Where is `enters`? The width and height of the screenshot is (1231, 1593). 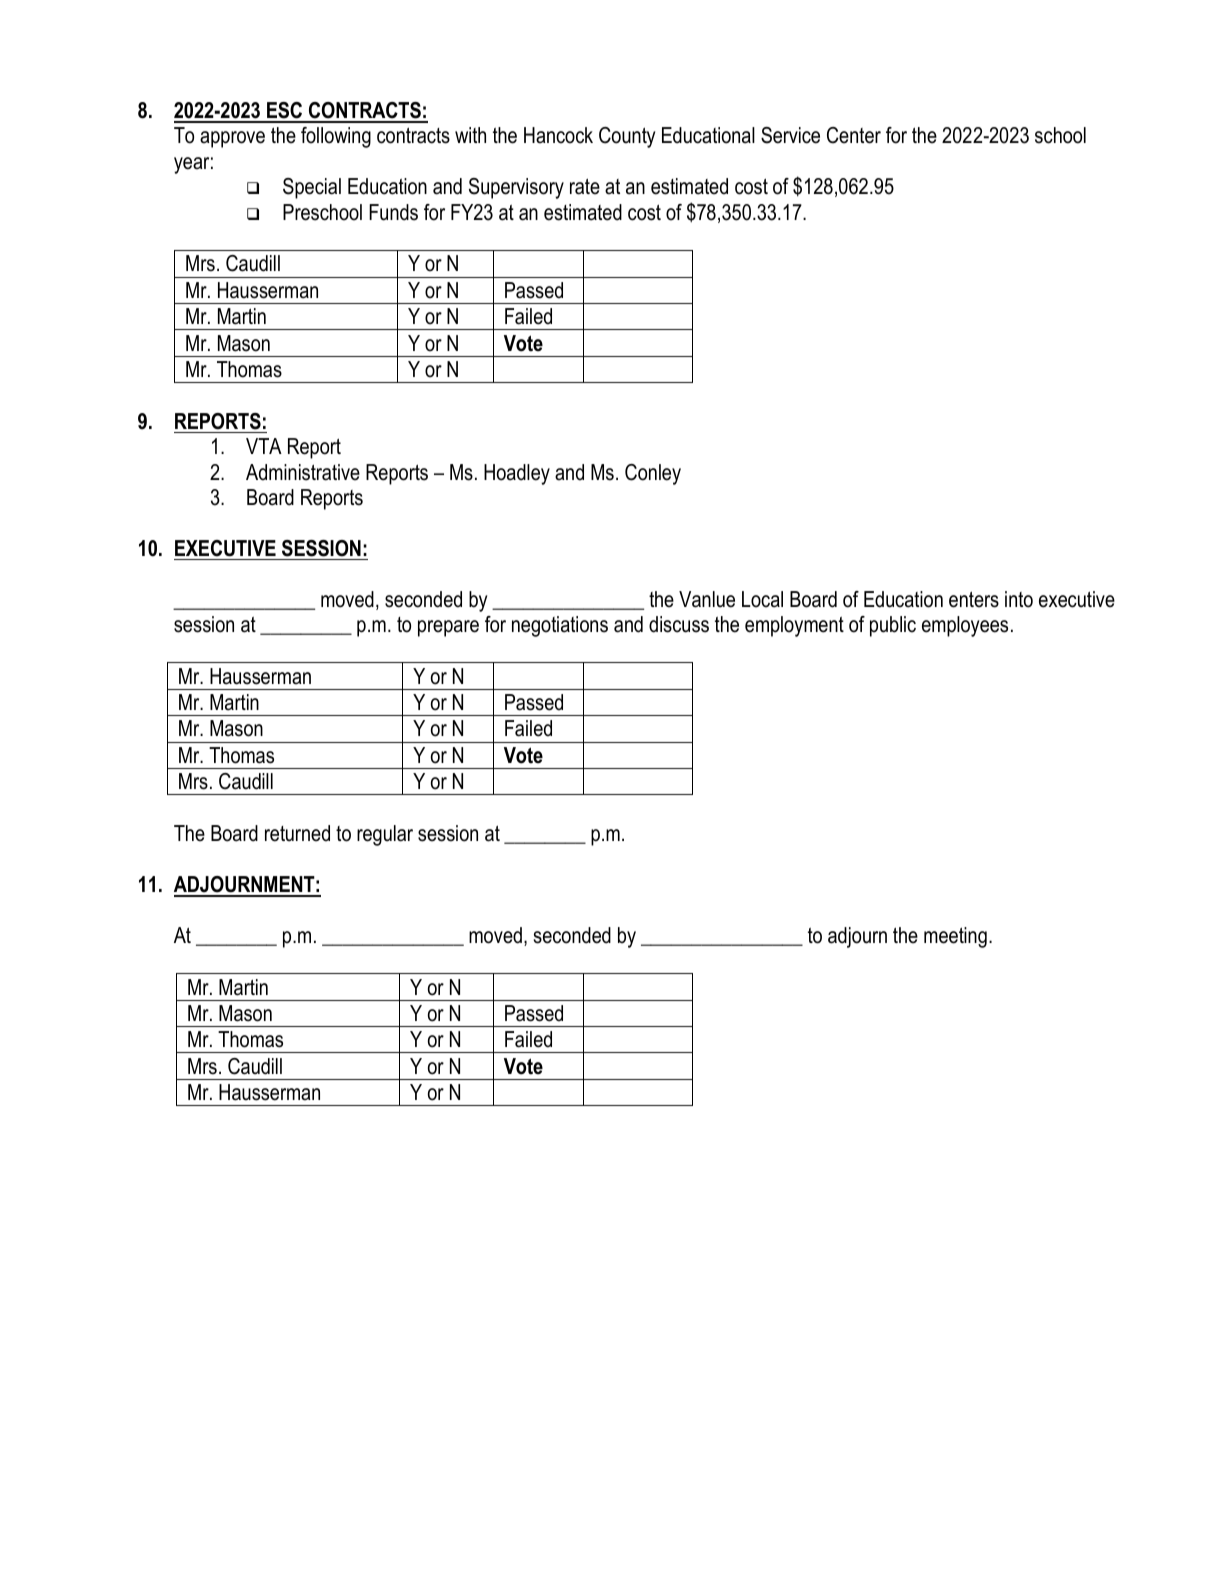 enters is located at coordinates (974, 599).
